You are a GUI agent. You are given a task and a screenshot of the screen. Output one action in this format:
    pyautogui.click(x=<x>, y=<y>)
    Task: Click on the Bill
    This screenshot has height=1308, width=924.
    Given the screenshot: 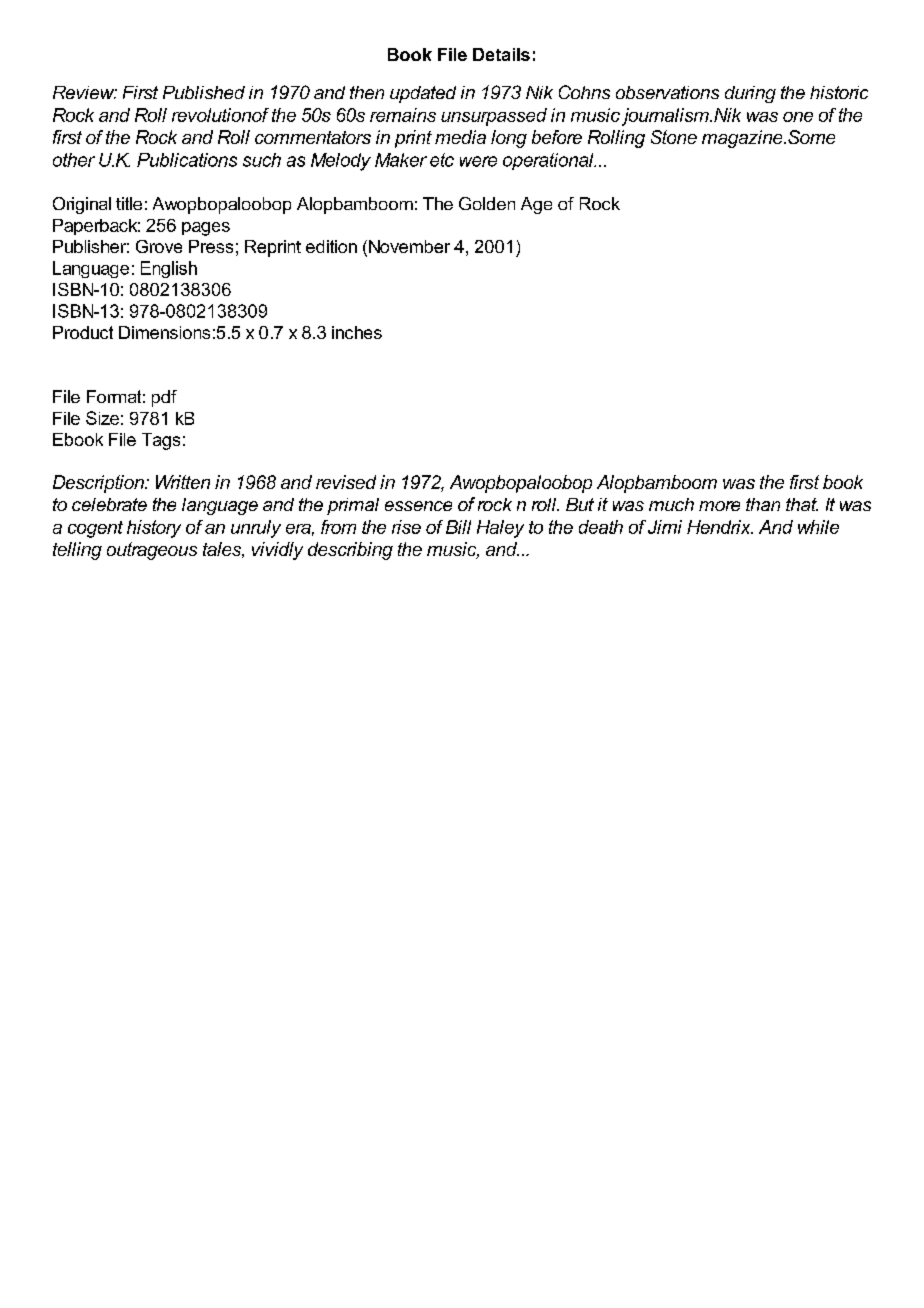 What is the action you would take?
    pyautogui.click(x=458, y=527)
